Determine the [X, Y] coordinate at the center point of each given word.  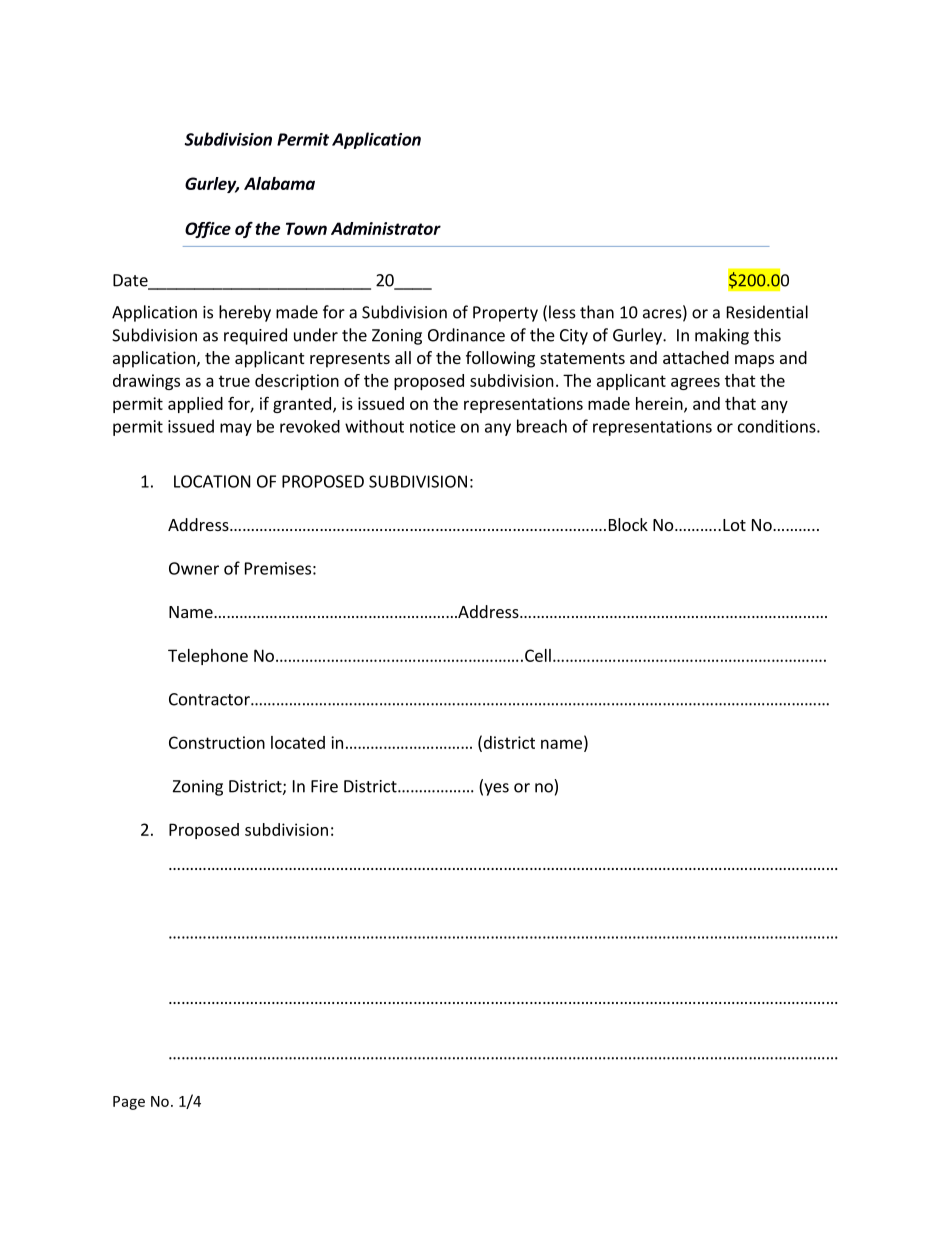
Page [129, 1103]
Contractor [210, 699]
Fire [324, 786]
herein [660, 404]
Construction [217, 742]
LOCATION [212, 481]
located [298, 742]
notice [433, 426]
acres [663, 315]
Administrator [386, 228]
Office [208, 229]
